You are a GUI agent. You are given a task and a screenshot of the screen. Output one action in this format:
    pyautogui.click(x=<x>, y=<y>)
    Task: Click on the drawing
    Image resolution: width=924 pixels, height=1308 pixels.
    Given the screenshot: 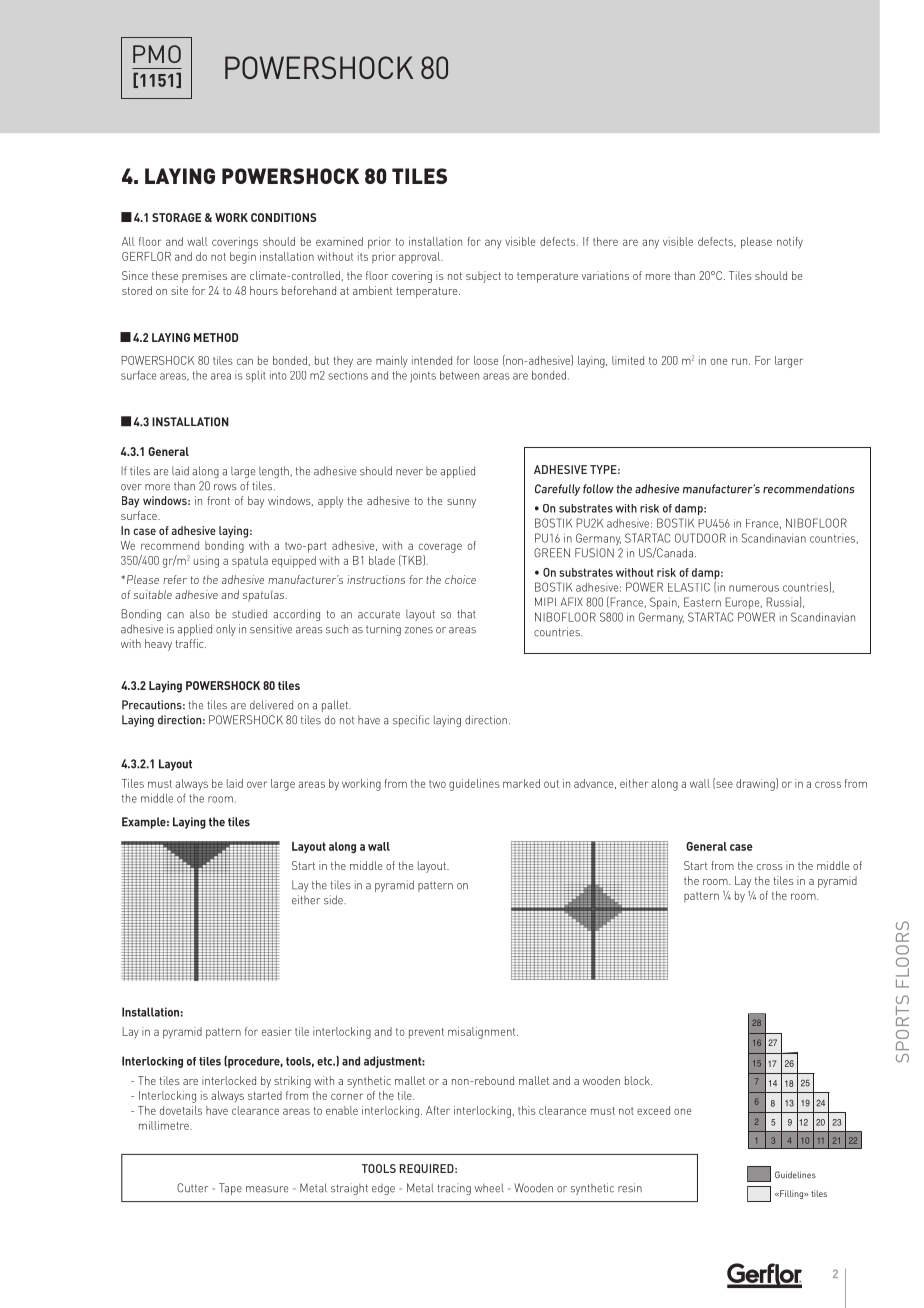 What is the action you would take?
    pyautogui.click(x=756, y=784)
